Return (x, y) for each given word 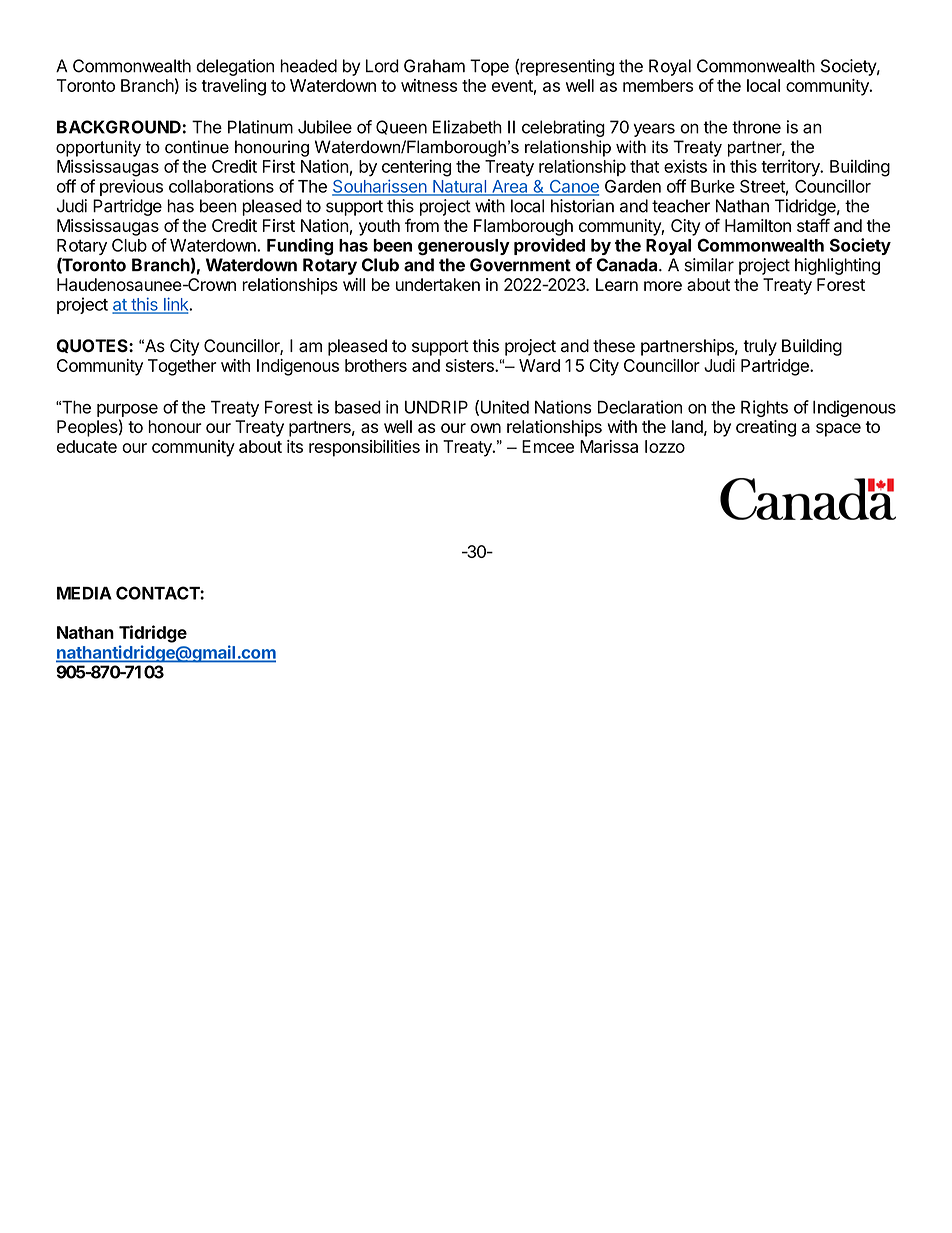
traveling (234, 87)
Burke (713, 186)
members (658, 85)
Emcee (548, 446)
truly (760, 347)
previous (131, 187)
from (422, 225)
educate (87, 446)
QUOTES (93, 346)
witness (429, 85)
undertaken (438, 284)
